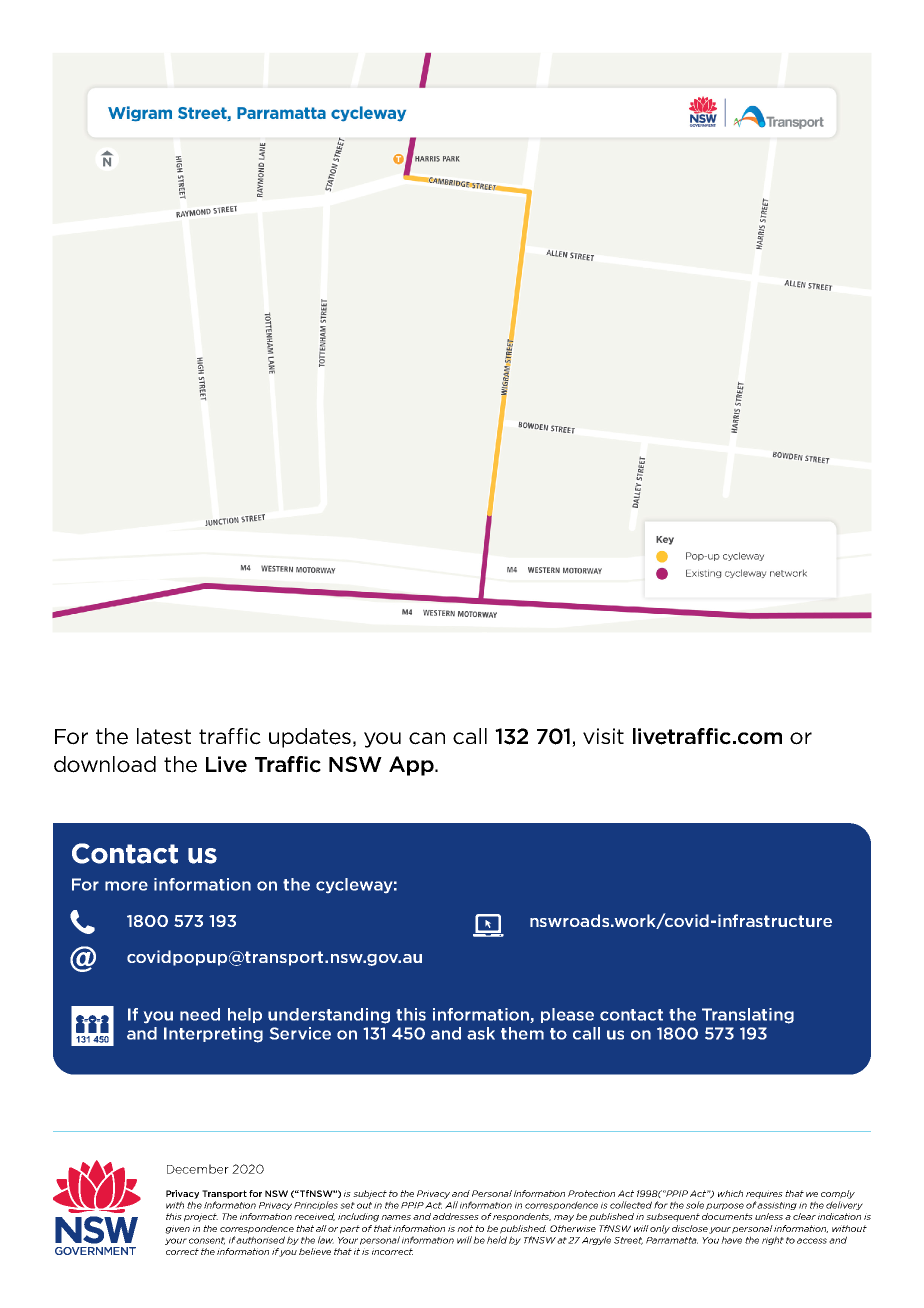 This document has height=1308, width=924. I want to click on latest, so click(164, 736).
